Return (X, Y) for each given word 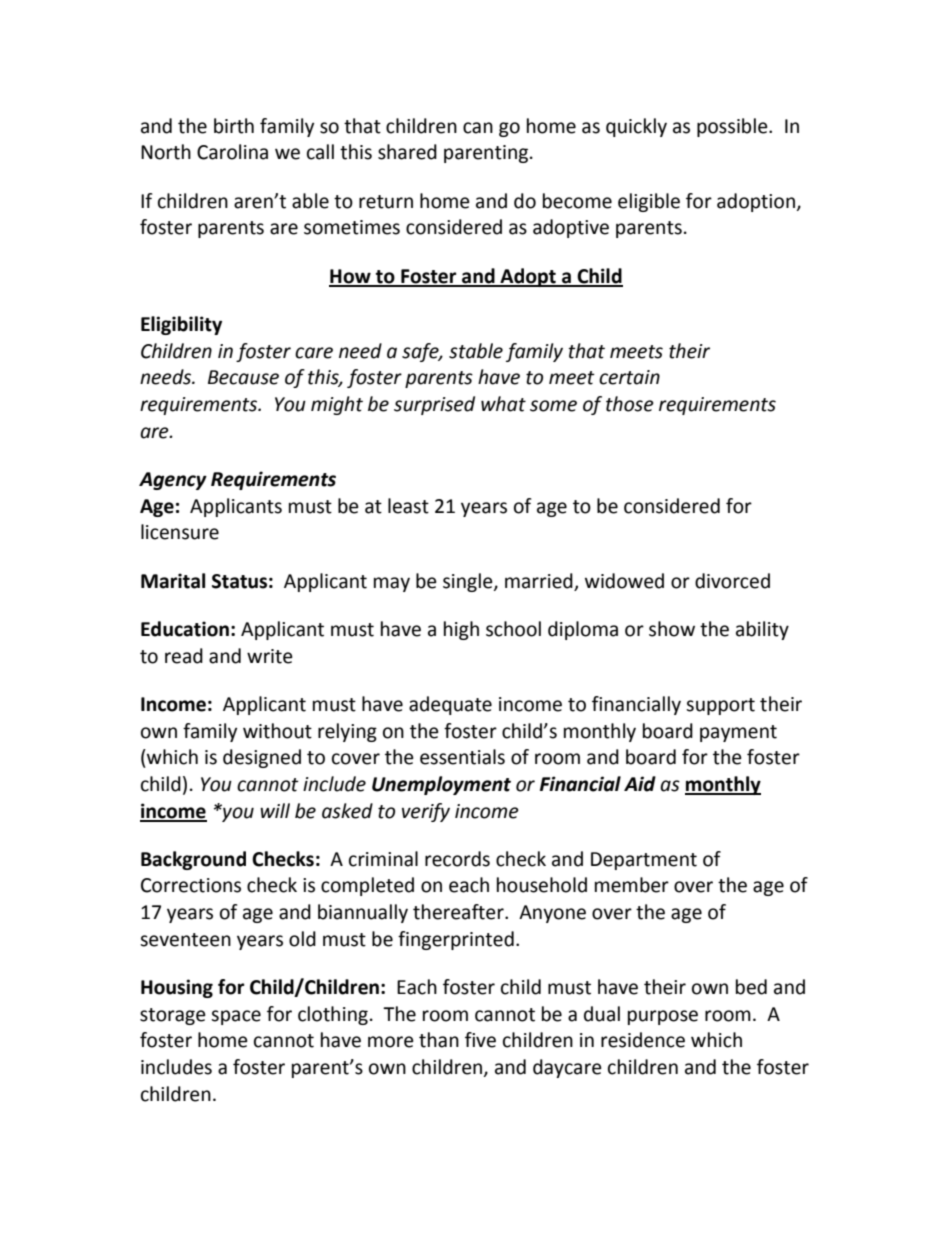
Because (243, 377)
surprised (434, 405)
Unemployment (441, 785)
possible (733, 127)
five (480, 1040)
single (469, 582)
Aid (640, 784)
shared (407, 152)
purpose (663, 1017)
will (275, 810)
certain (629, 377)
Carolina (232, 152)
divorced (732, 581)
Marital (173, 581)
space (236, 1017)
